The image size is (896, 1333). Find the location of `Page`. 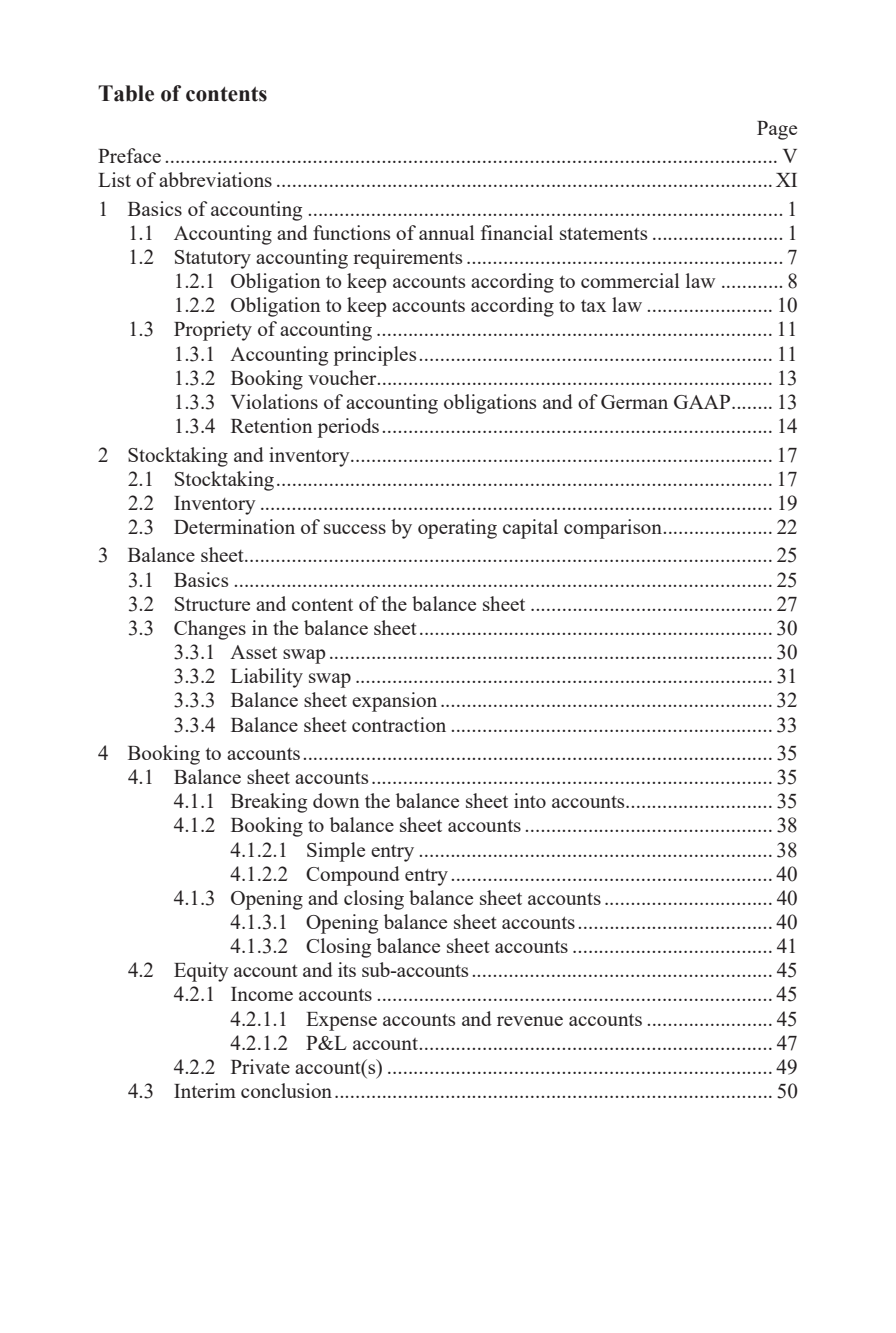

Page is located at coordinates (777, 130).
